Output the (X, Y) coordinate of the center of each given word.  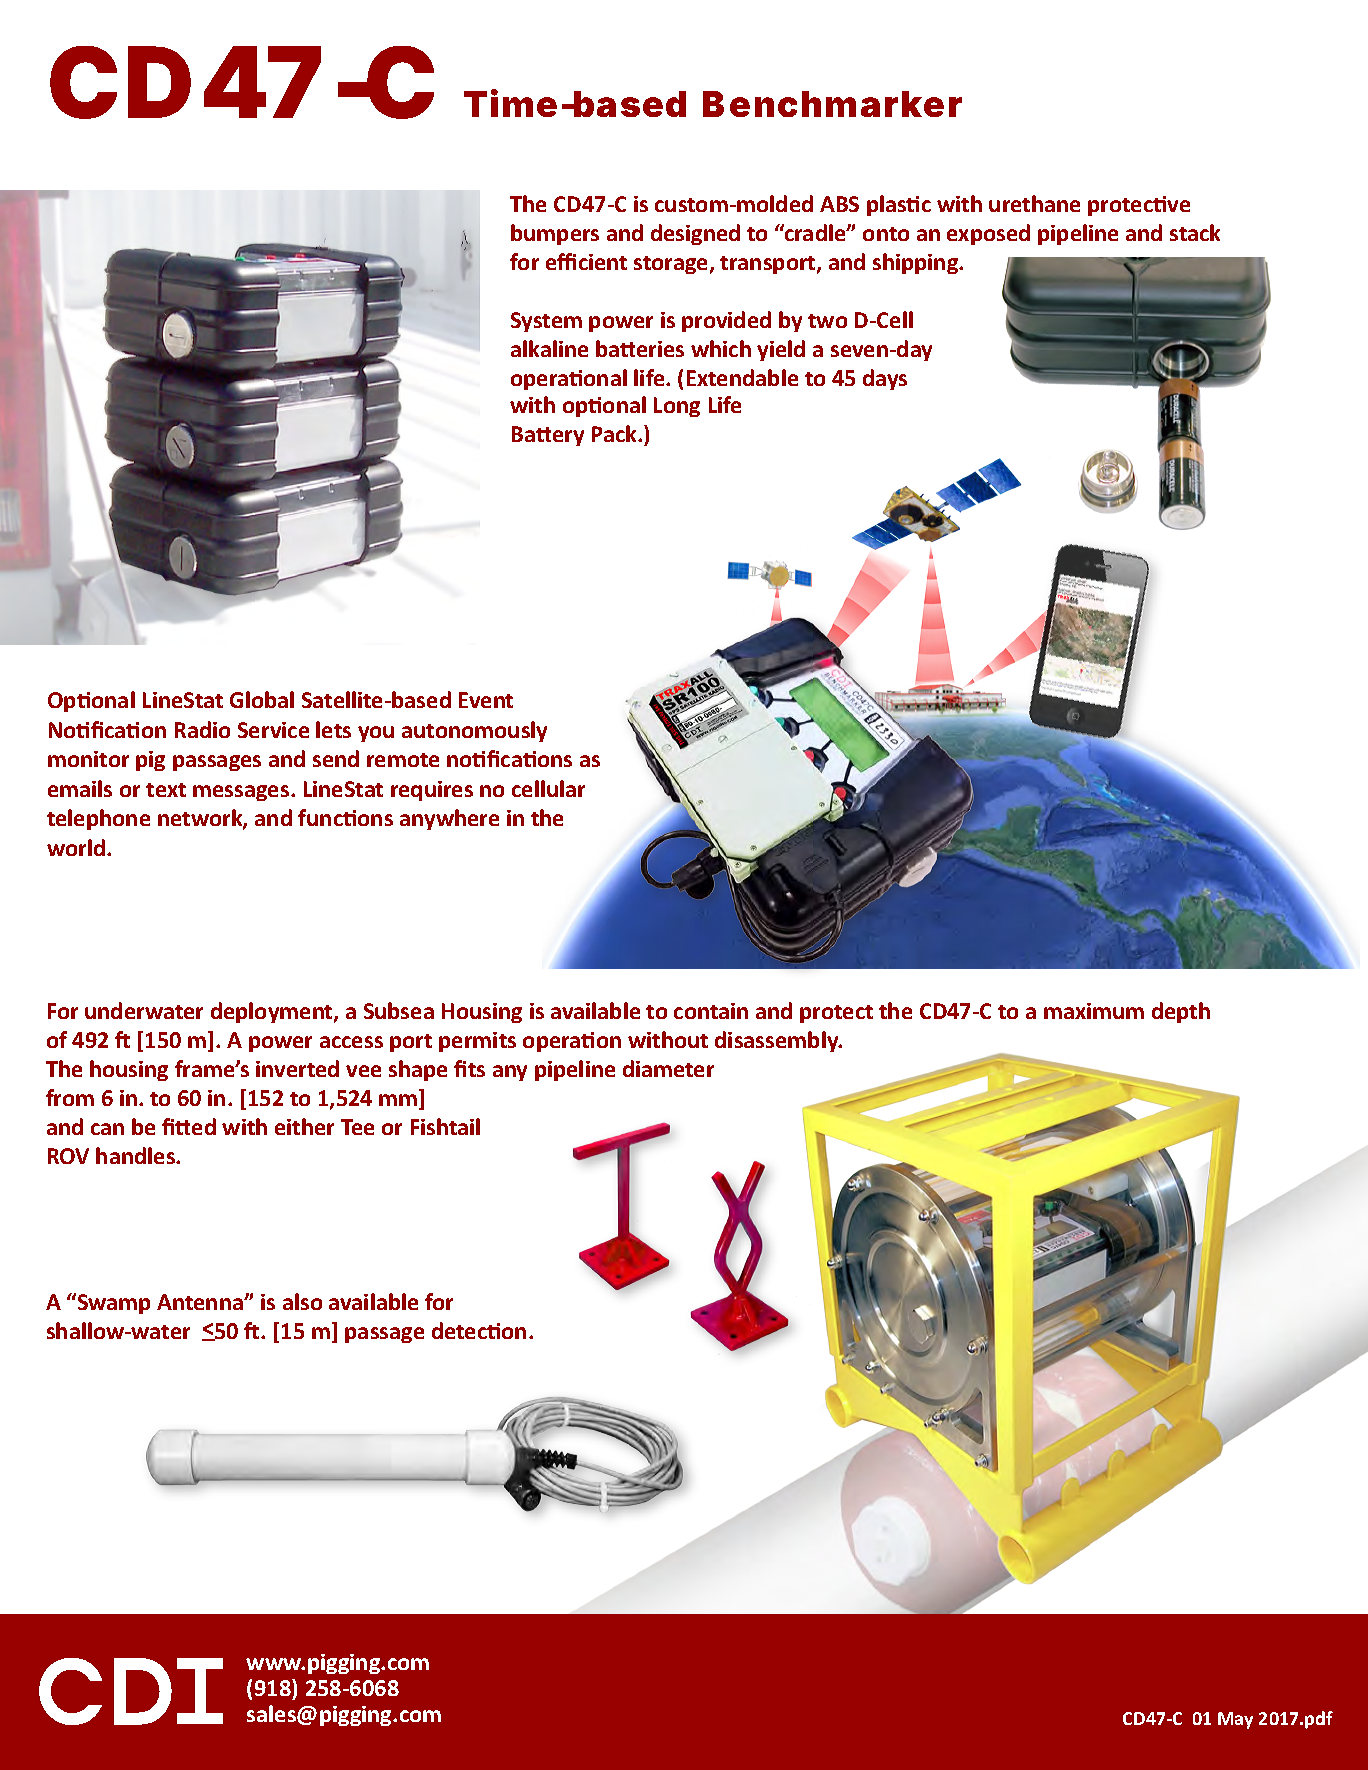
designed (695, 234)
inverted (297, 1068)
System (546, 322)
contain (711, 1011)
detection (479, 1330)
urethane (1034, 203)
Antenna (201, 1302)
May (1235, 1720)
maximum (1094, 1011)
